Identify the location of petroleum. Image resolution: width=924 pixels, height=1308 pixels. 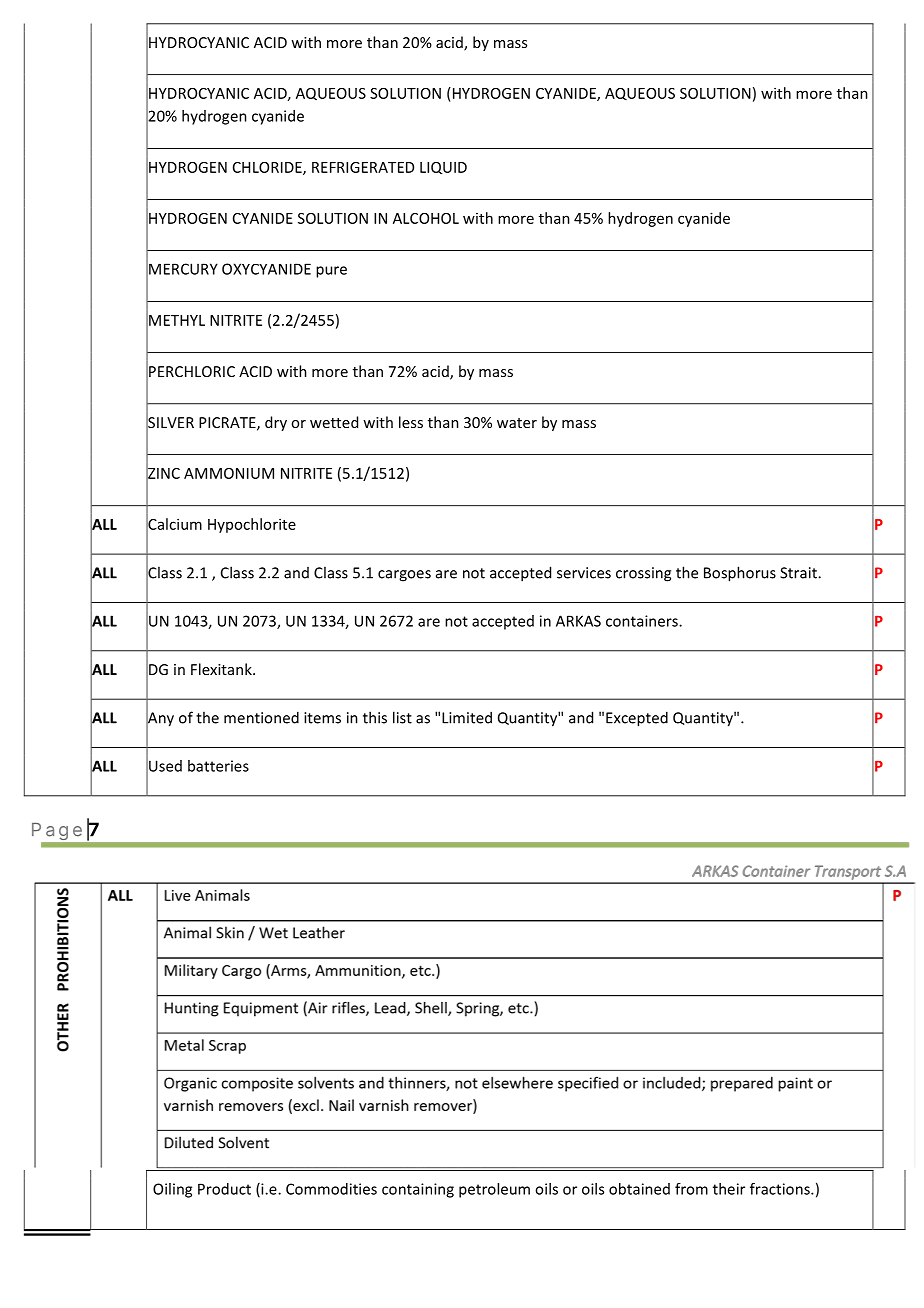
(494, 1190).
